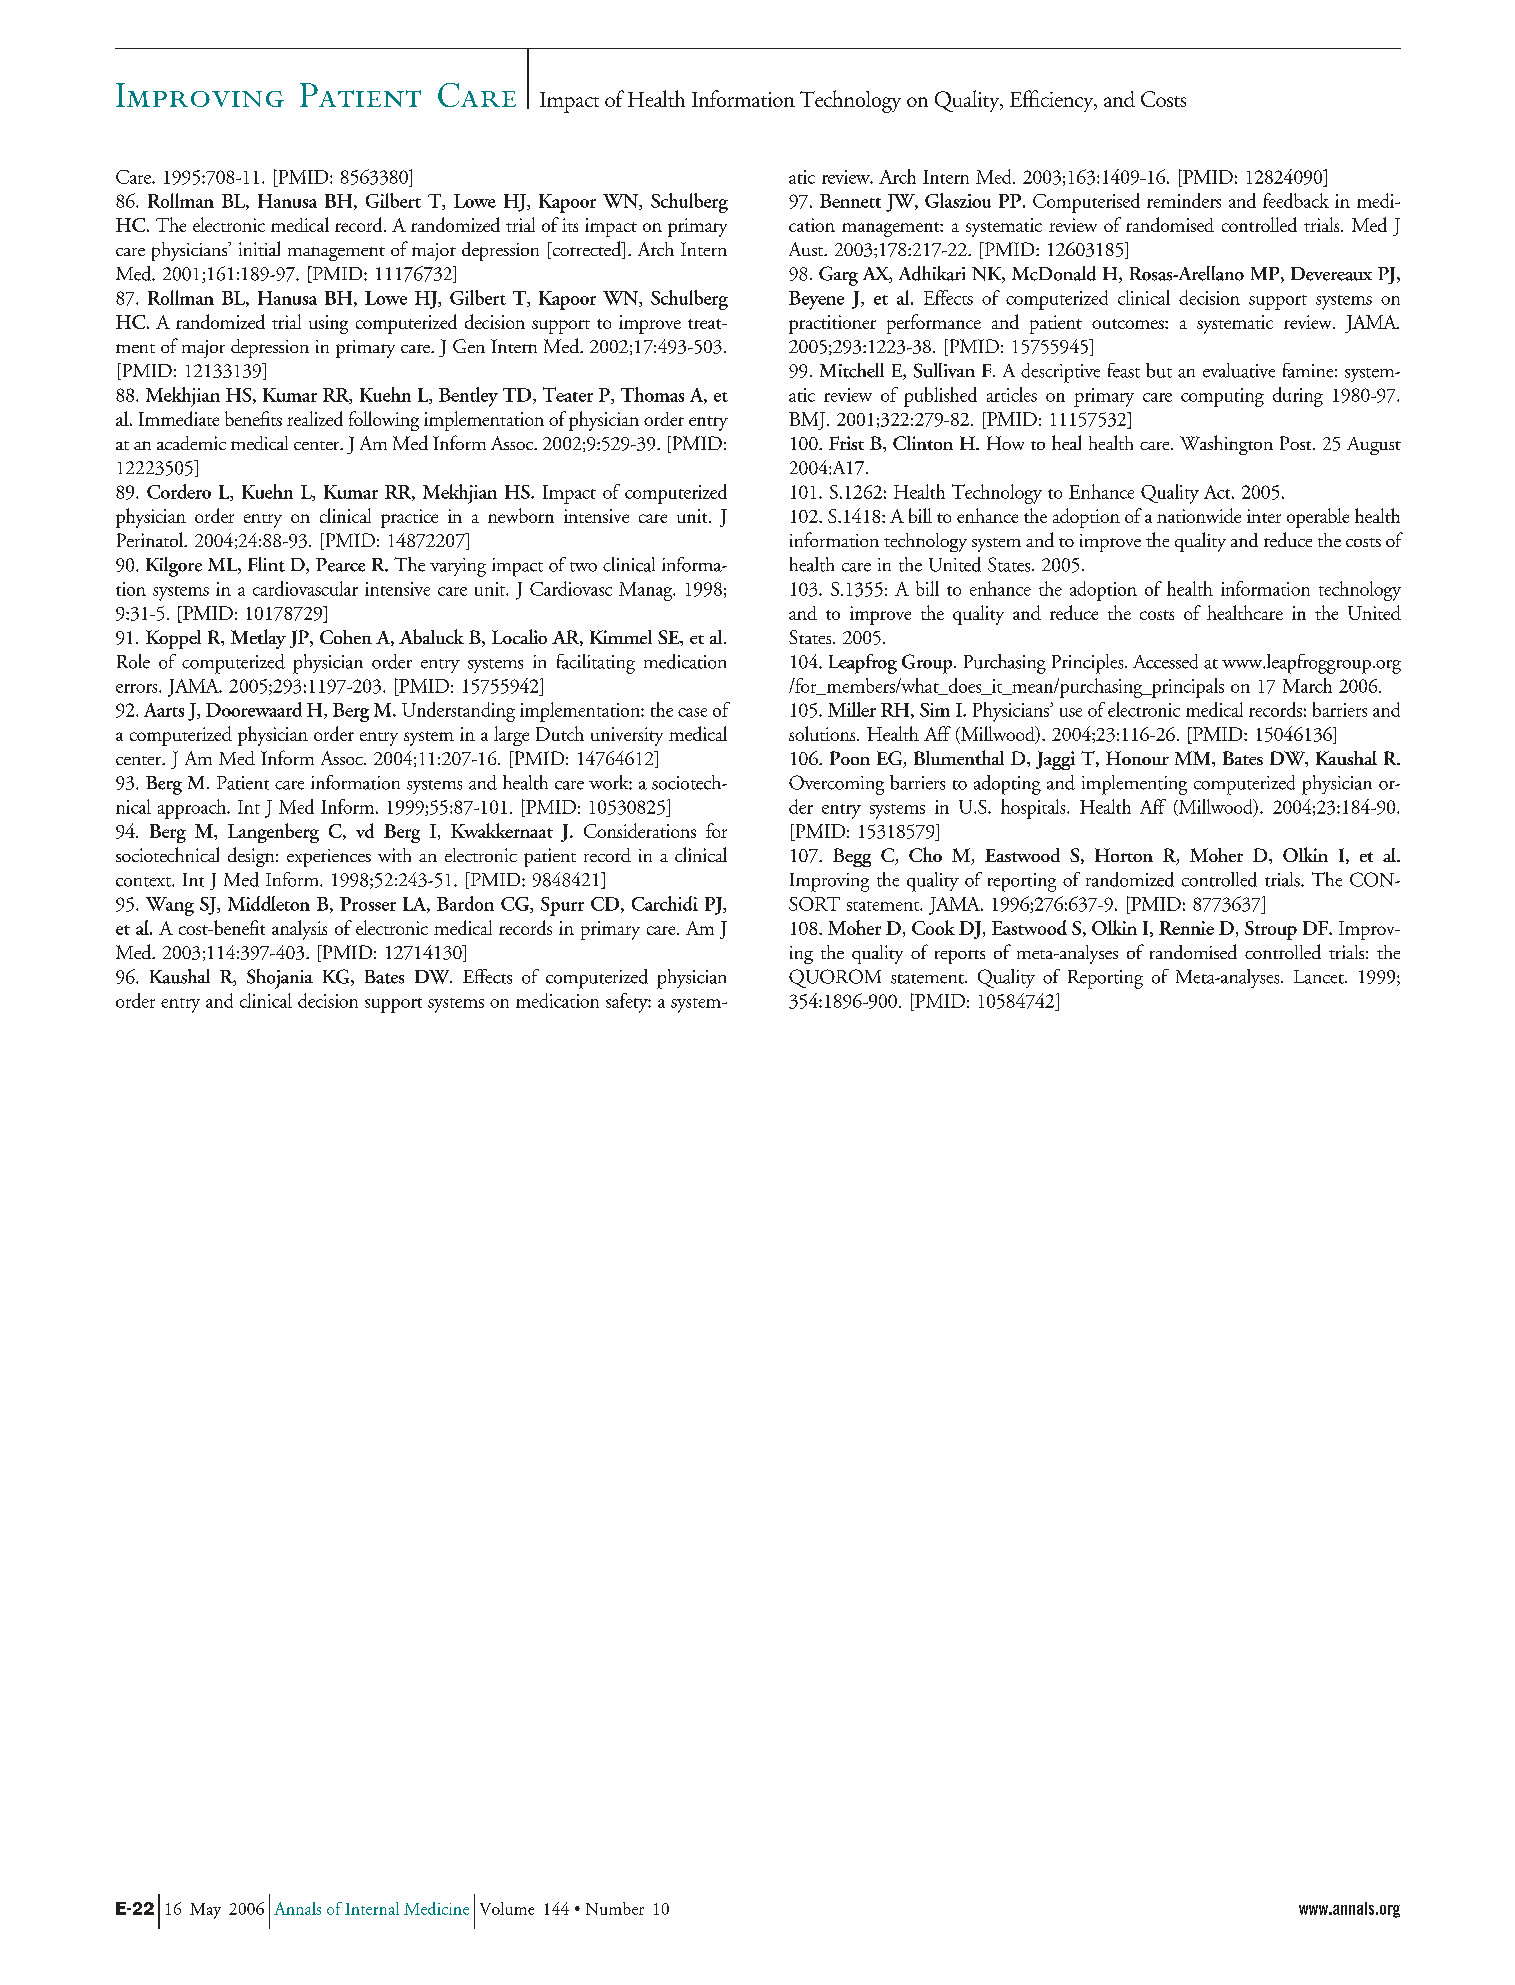 The width and height of the screenshot is (1515, 1985). What do you see at coordinates (850, 201) in the screenshot?
I see `Bennett` at bounding box center [850, 201].
